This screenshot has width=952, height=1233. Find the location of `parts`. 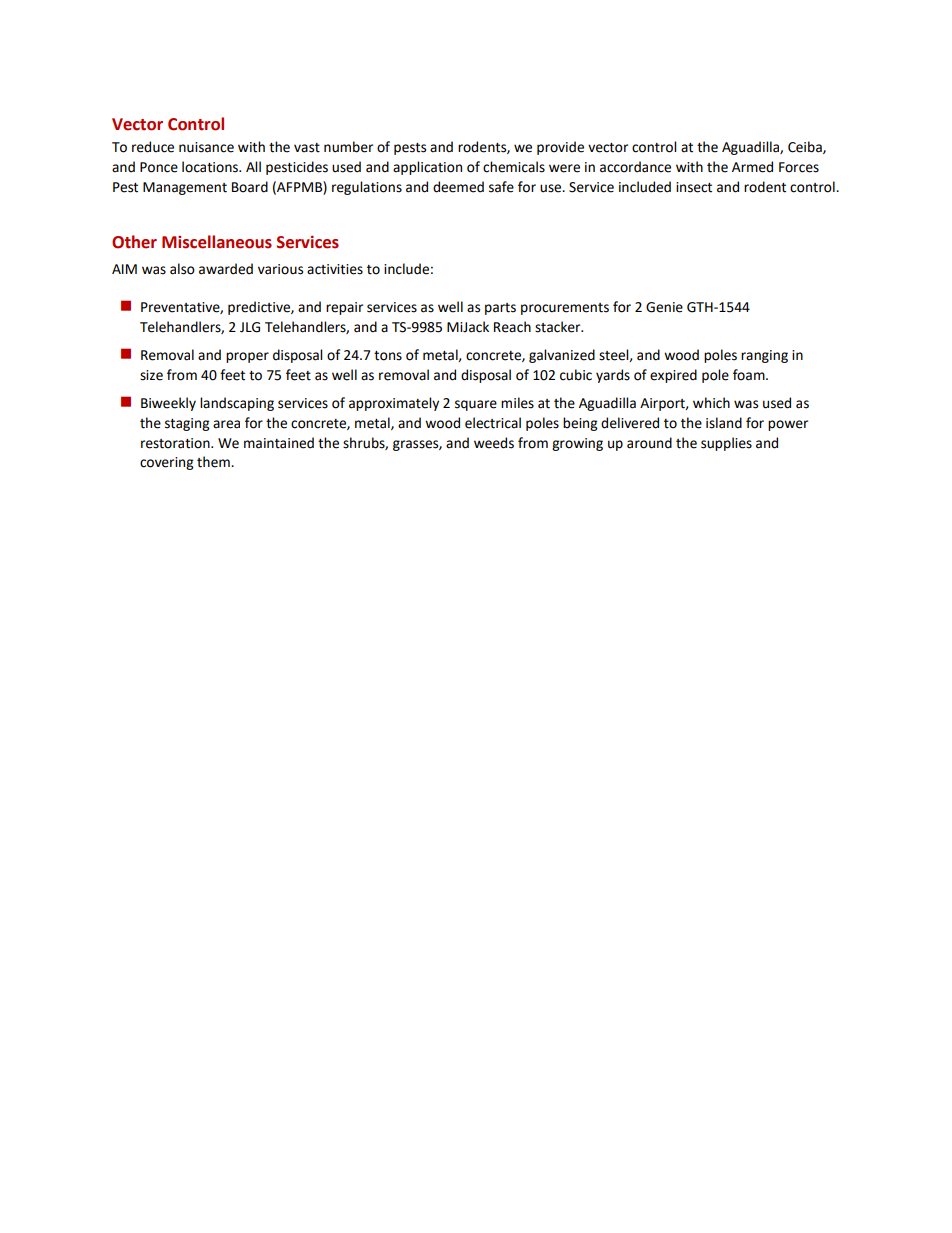

parts is located at coordinates (500, 309).
